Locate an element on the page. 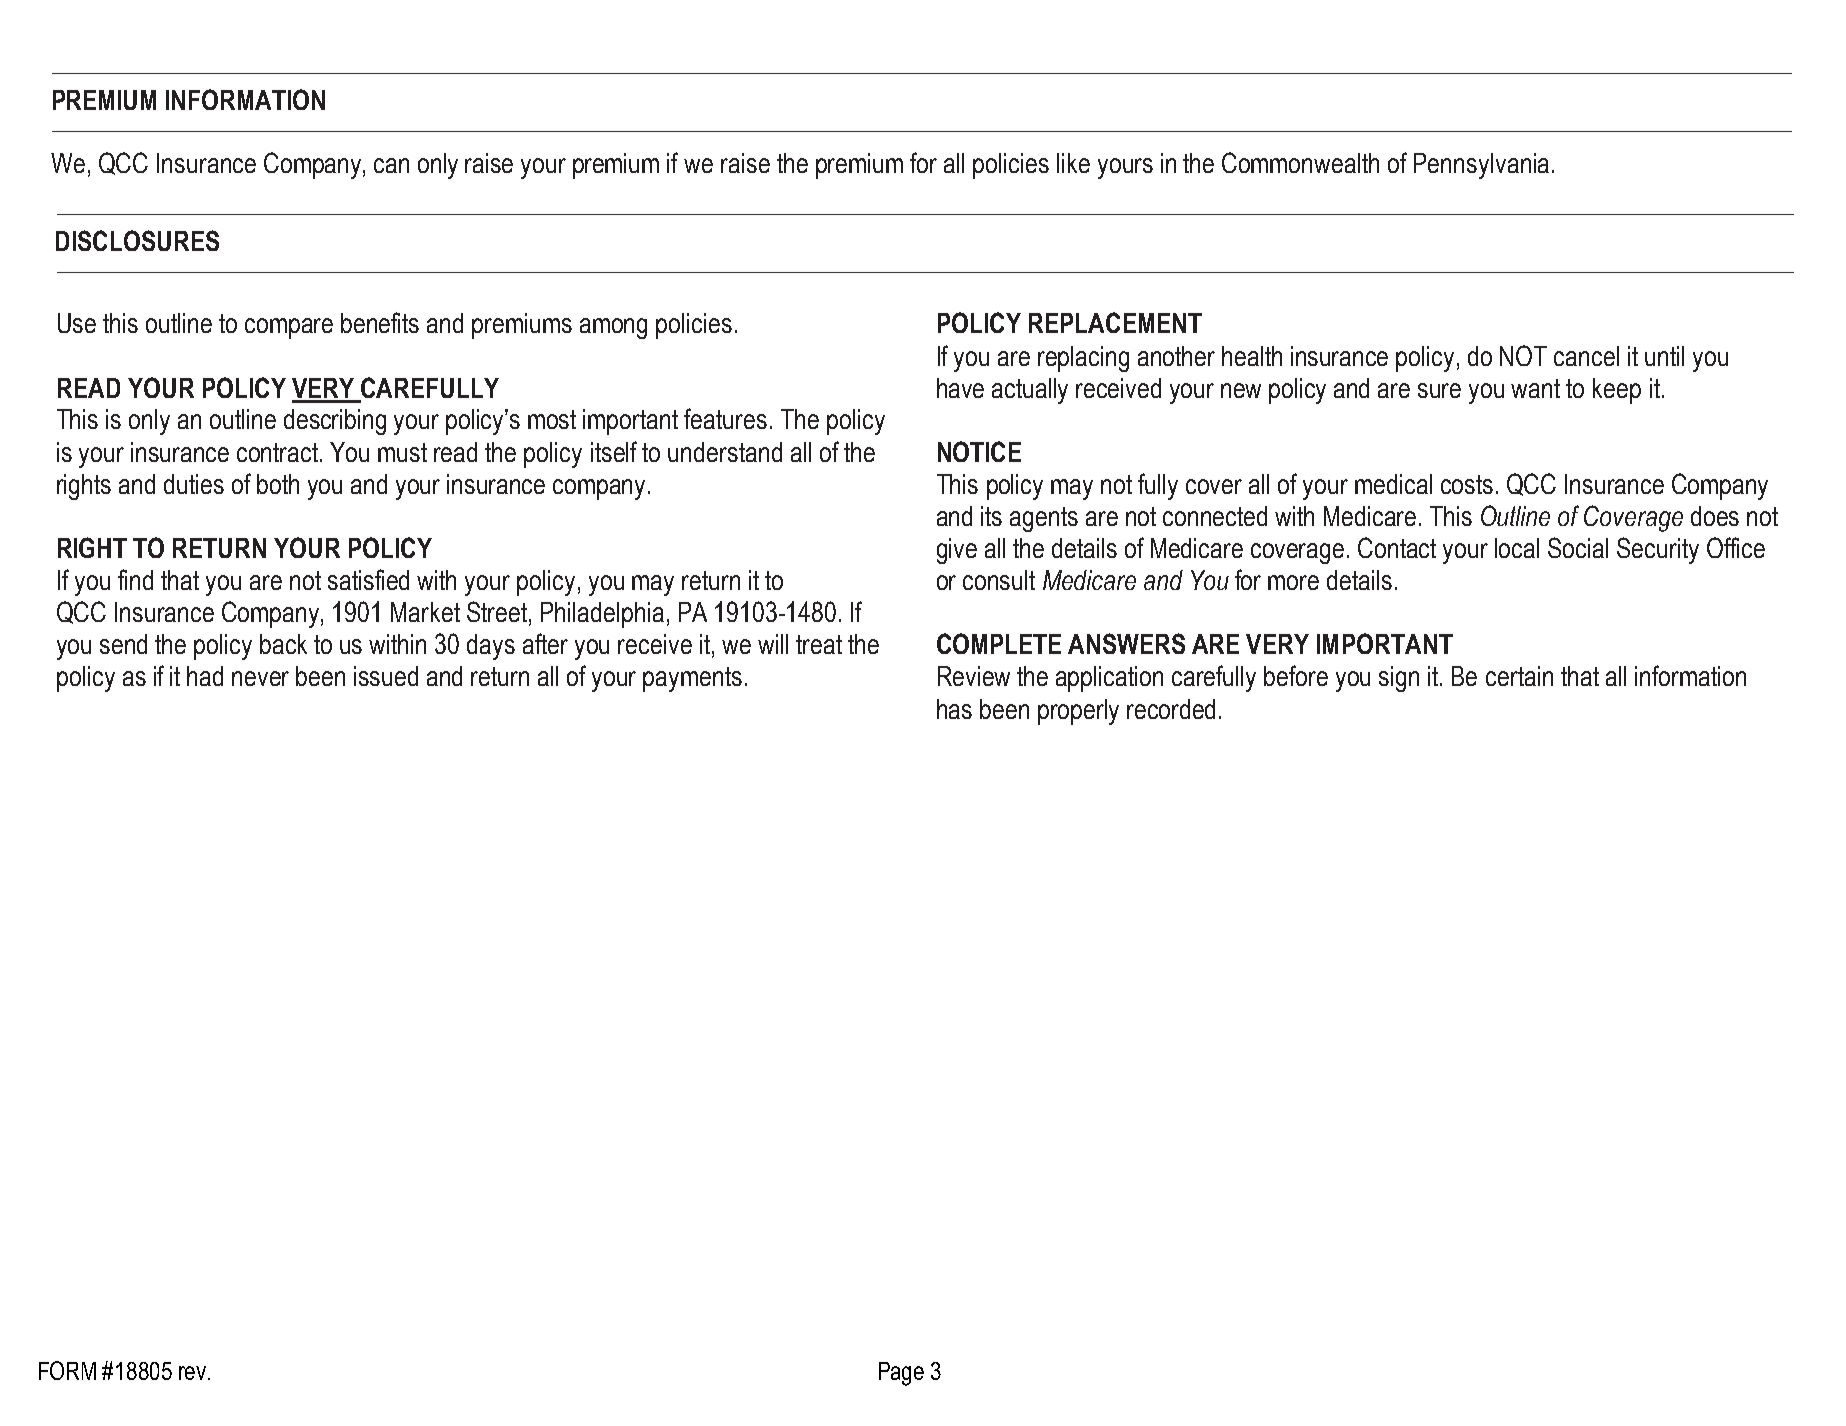  certain is located at coordinates (1519, 676).
